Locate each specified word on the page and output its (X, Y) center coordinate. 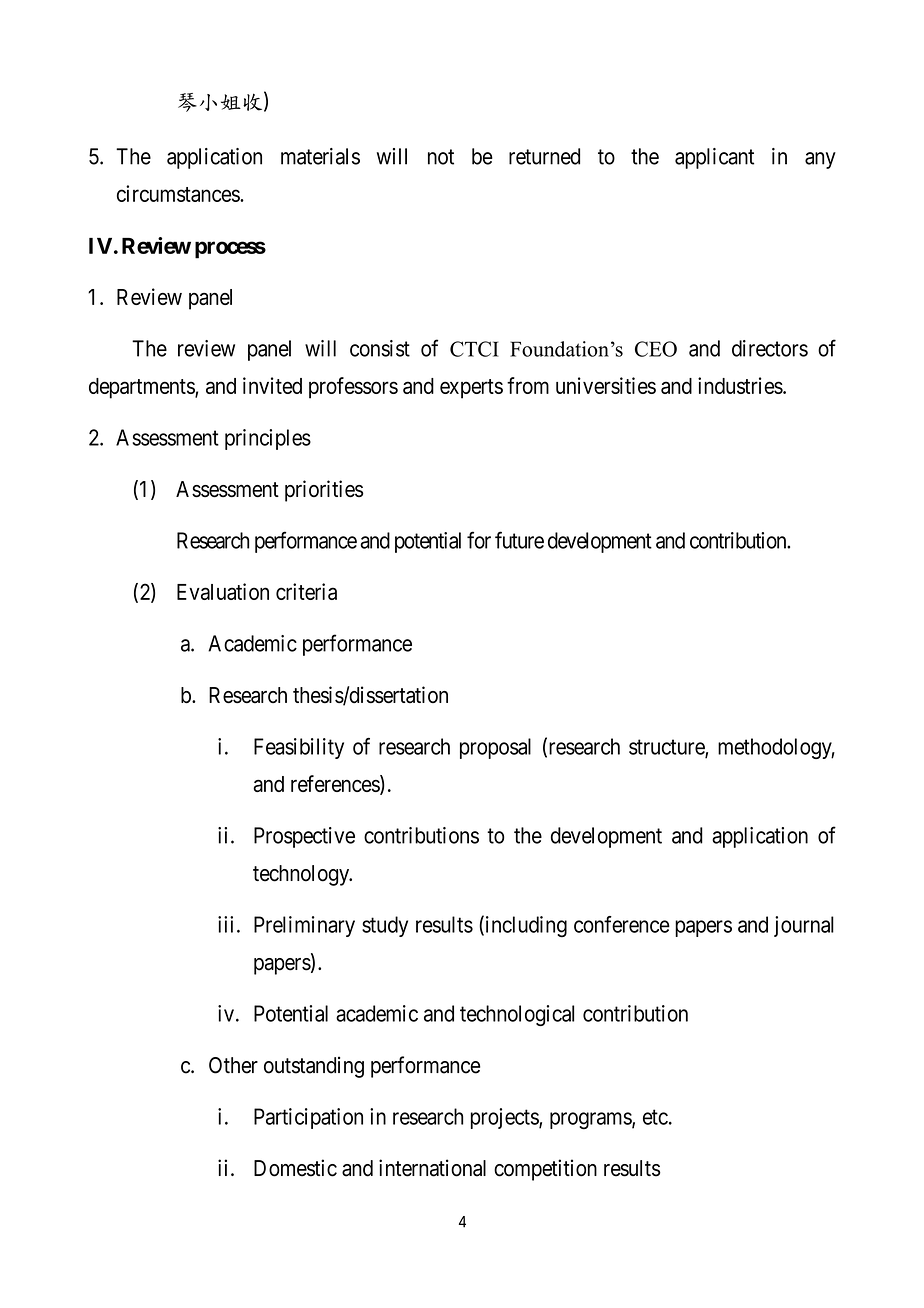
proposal (495, 748)
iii (225, 924)
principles (268, 439)
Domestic (295, 1168)
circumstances (179, 193)
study (385, 926)
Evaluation (223, 591)
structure (667, 748)
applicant (714, 158)
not (441, 157)
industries (740, 385)
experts (471, 389)
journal (804, 926)
